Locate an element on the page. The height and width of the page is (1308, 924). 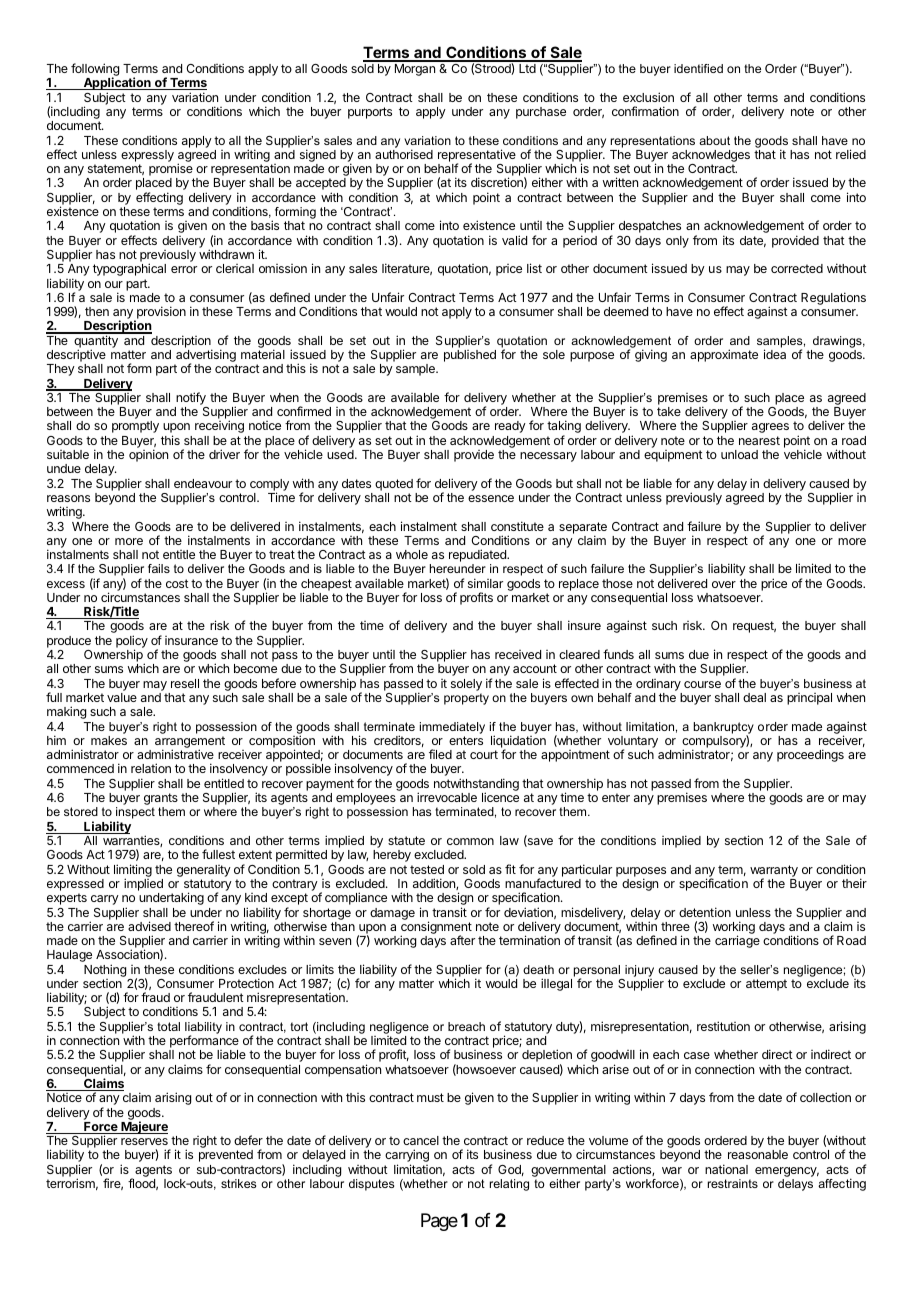
filed is located at coordinates (440, 754).
